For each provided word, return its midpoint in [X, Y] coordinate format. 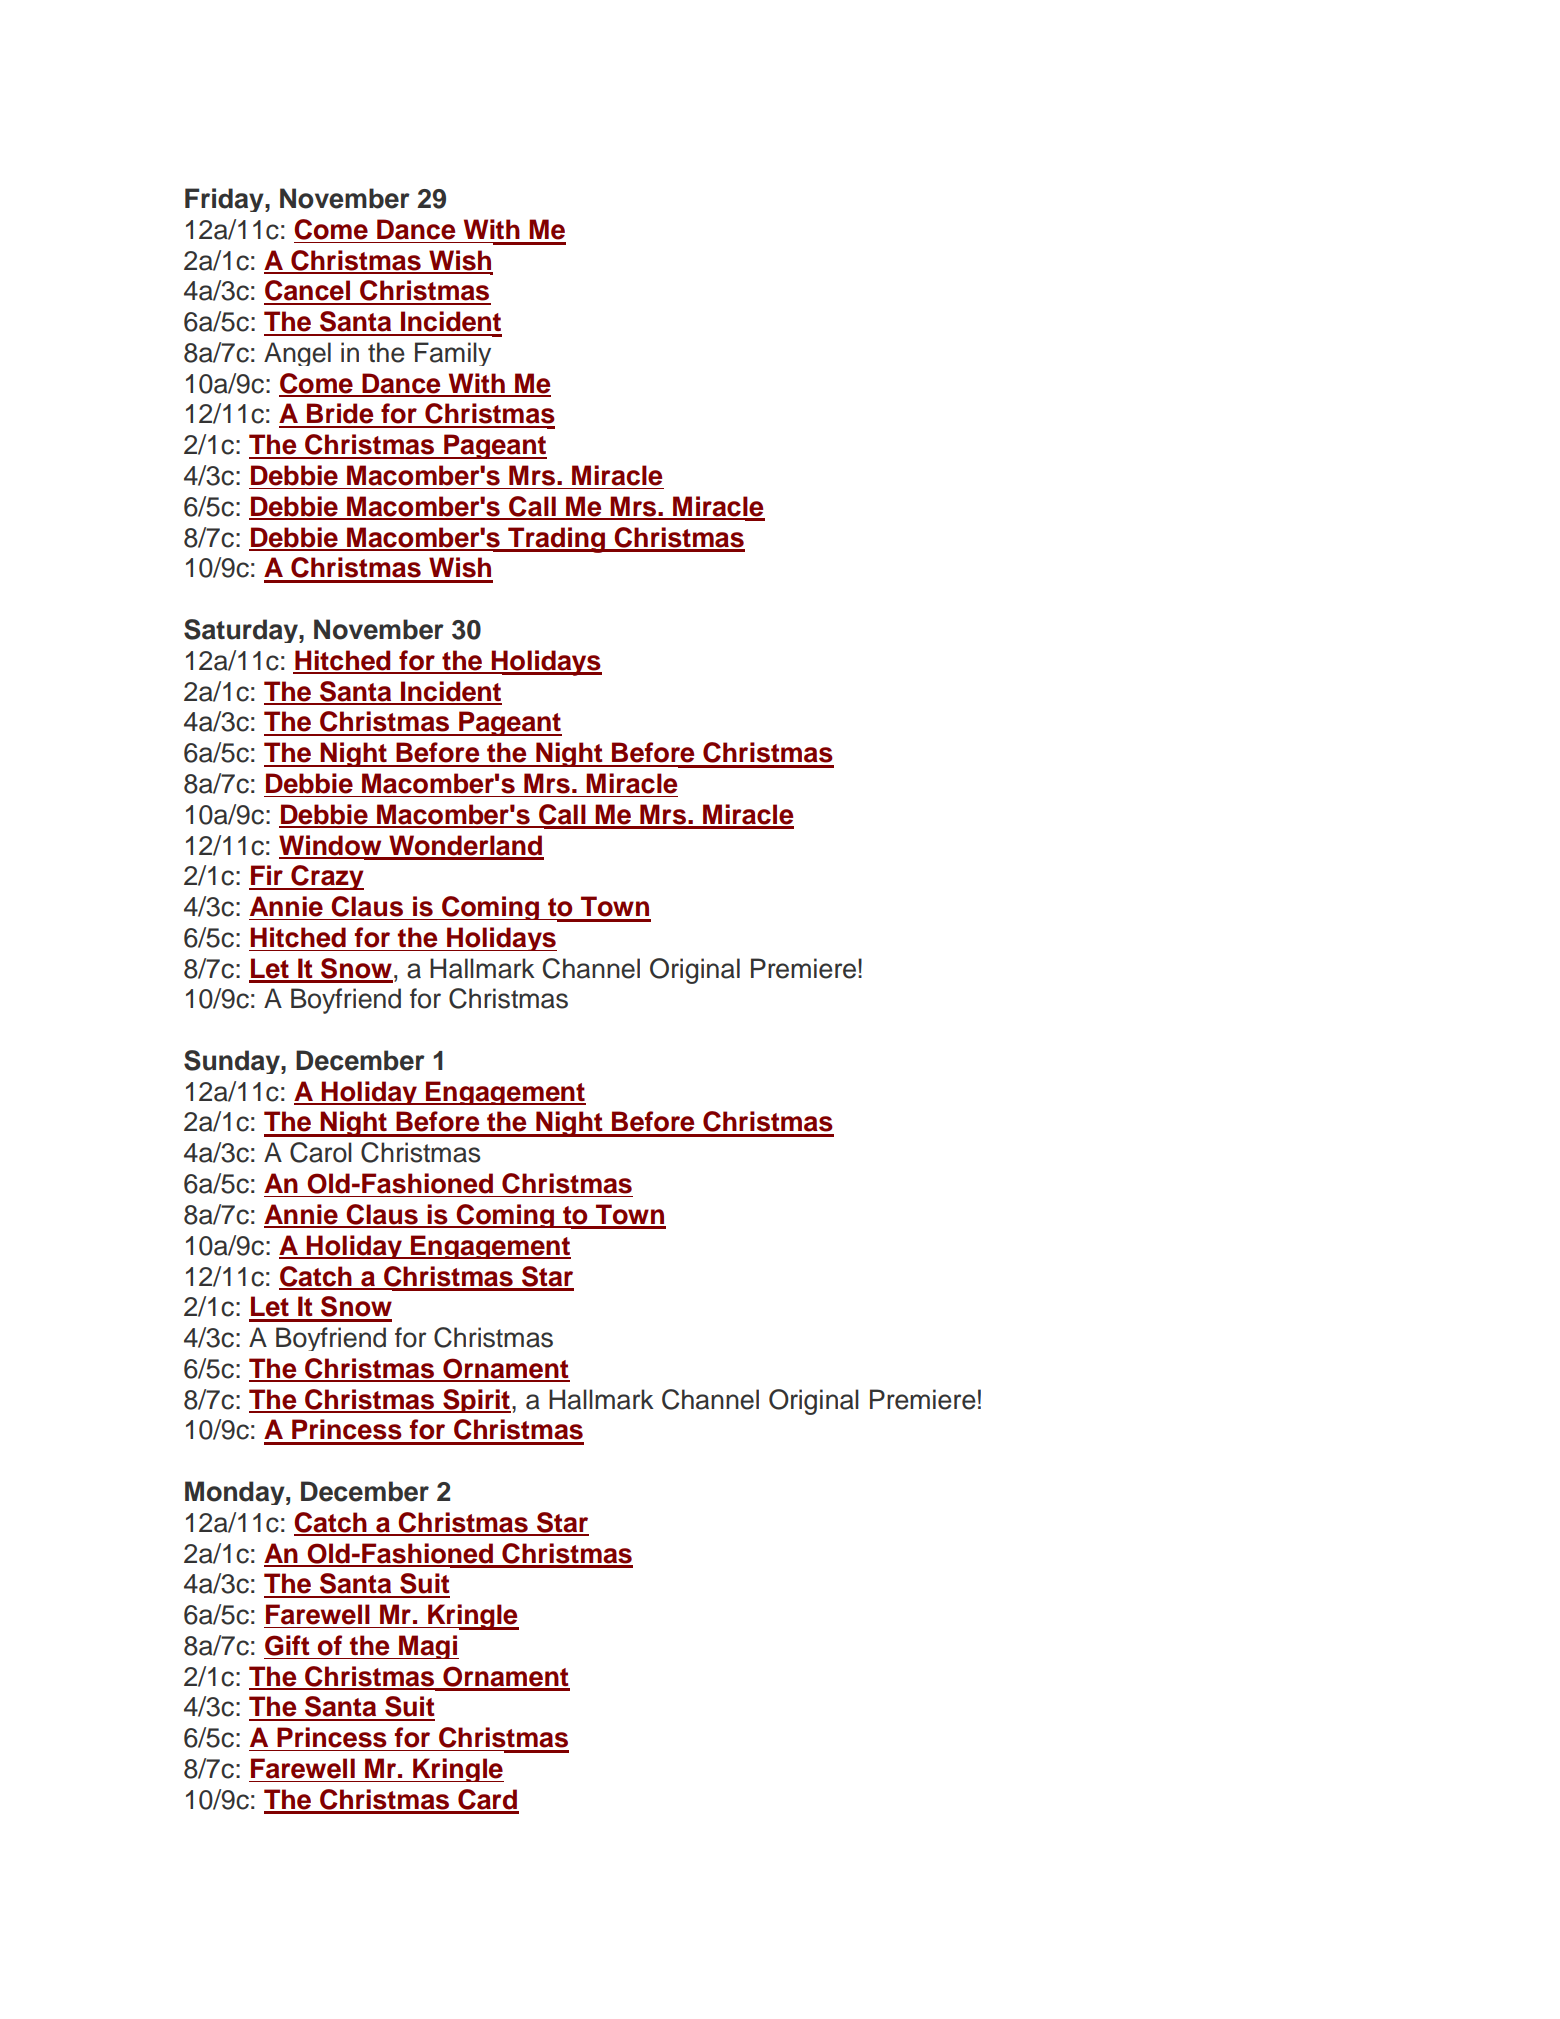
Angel [297, 354]
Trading [556, 540]
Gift [287, 1645]
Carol [321, 1152]
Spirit [476, 1401]
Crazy [326, 877]
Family [453, 354]
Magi [428, 1647]
